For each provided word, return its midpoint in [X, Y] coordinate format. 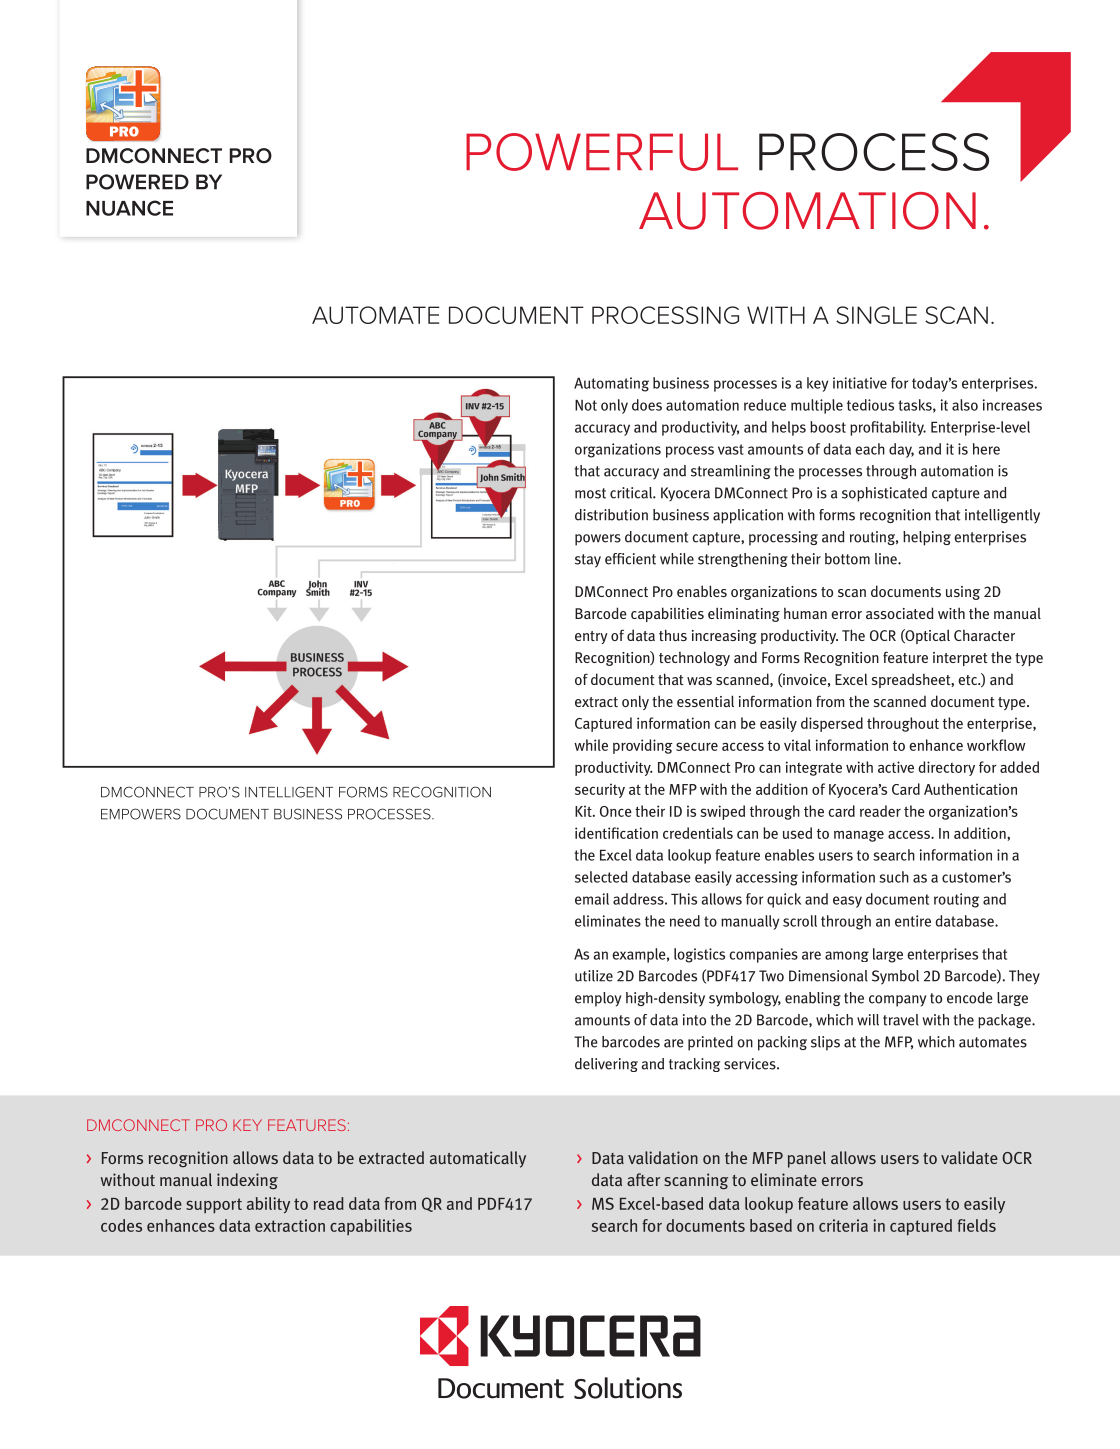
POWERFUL [602, 152]
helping [927, 538]
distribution [611, 515]
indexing [247, 1181]
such [894, 877]
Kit [584, 811]
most [590, 493]
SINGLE [876, 315]
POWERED [137, 182]
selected [601, 877]
